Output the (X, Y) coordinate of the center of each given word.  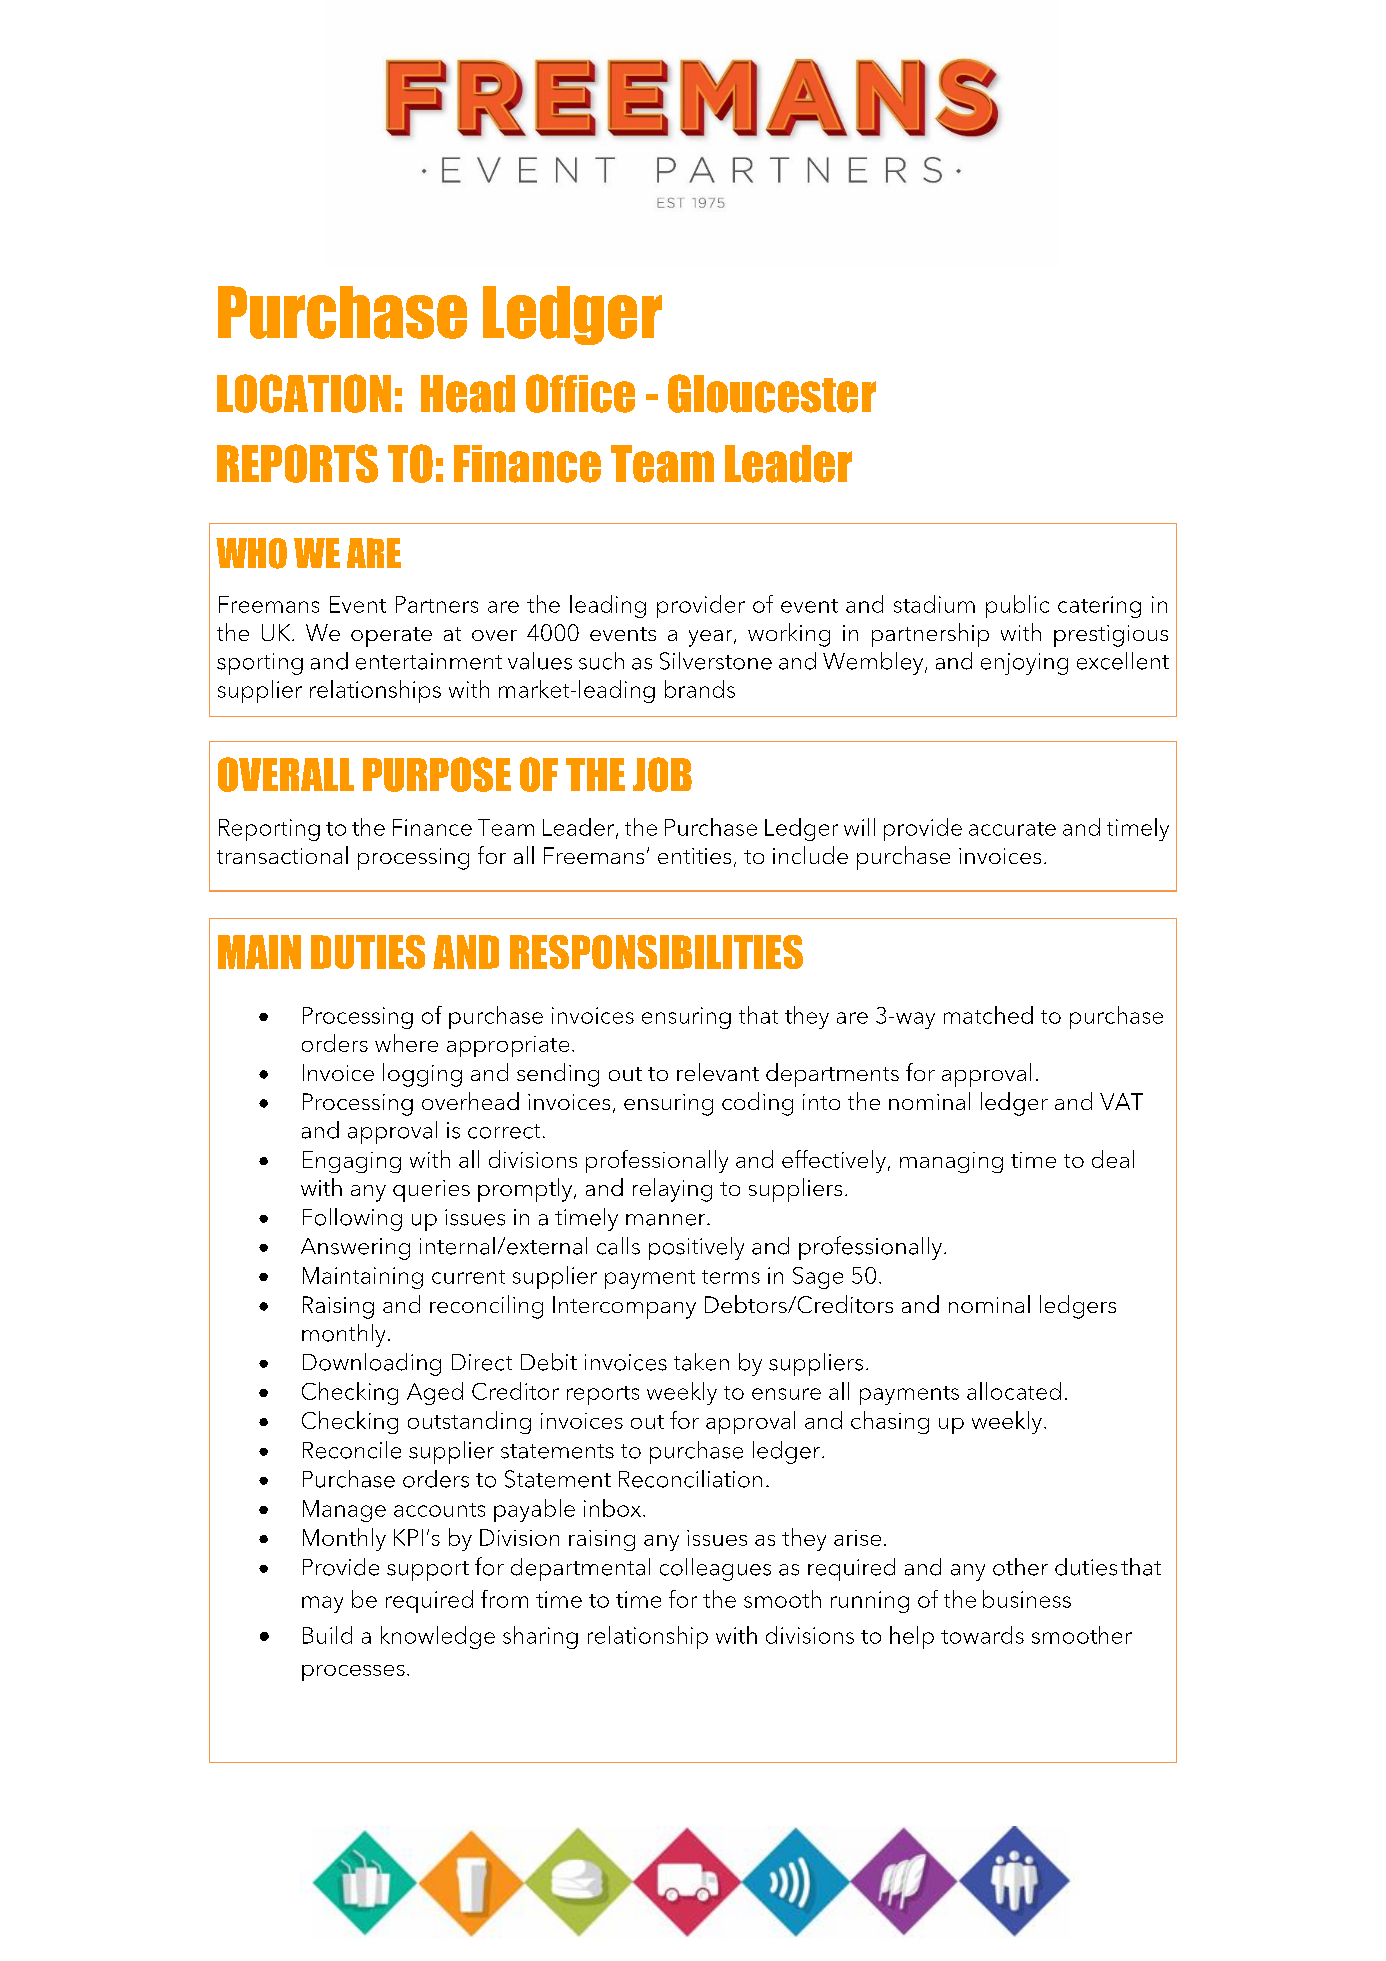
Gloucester (772, 393)
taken (701, 1362)
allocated (1014, 1391)
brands (700, 689)
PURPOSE (437, 774)
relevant (718, 1072)
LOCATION (304, 393)
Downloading (372, 1364)
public (1017, 606)
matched (988, 1015)
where (406, 1043)
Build (327, 1635)
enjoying (1024, 664)
